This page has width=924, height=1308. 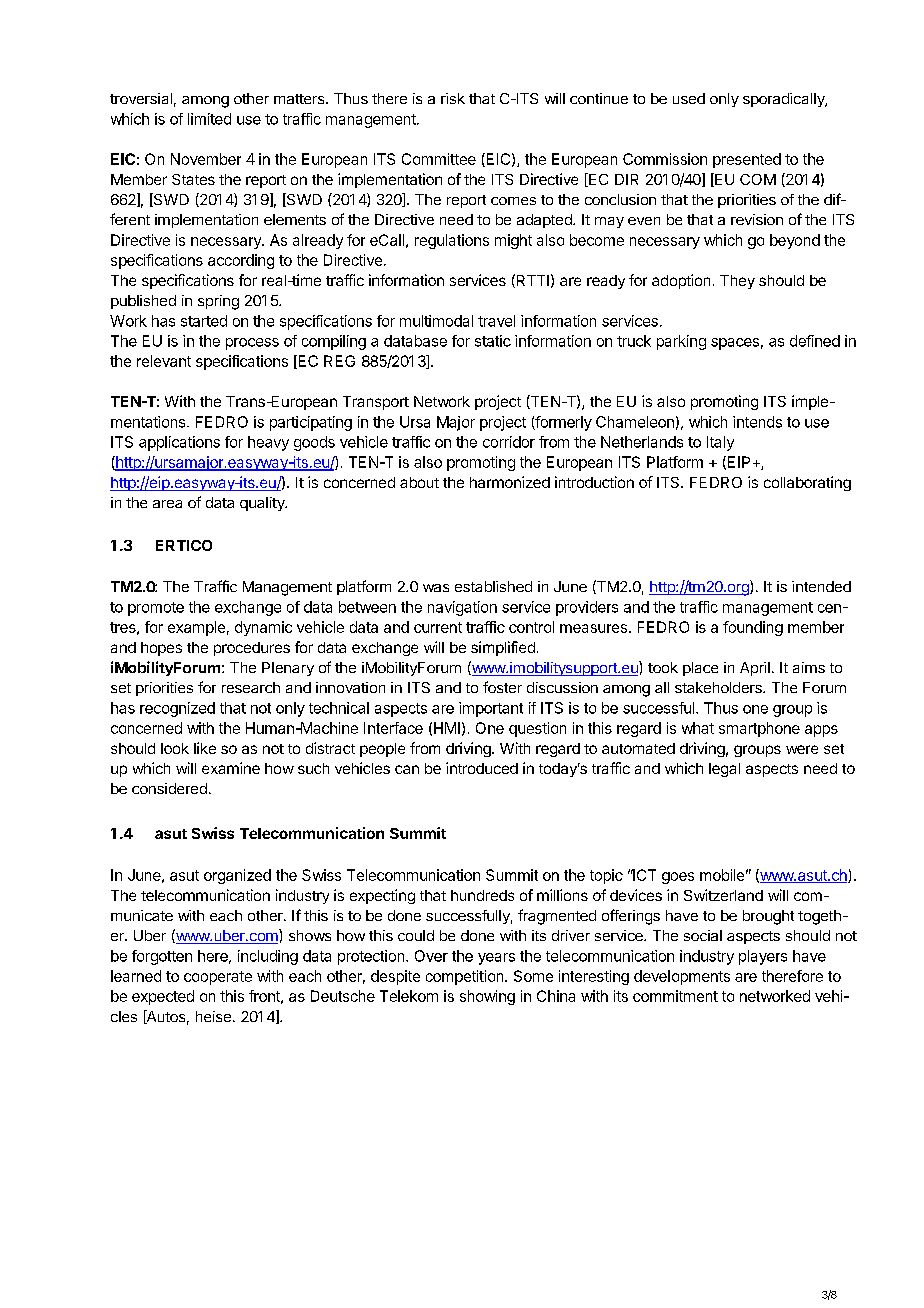 I want to click on quality, so click(x=263, y=504).
